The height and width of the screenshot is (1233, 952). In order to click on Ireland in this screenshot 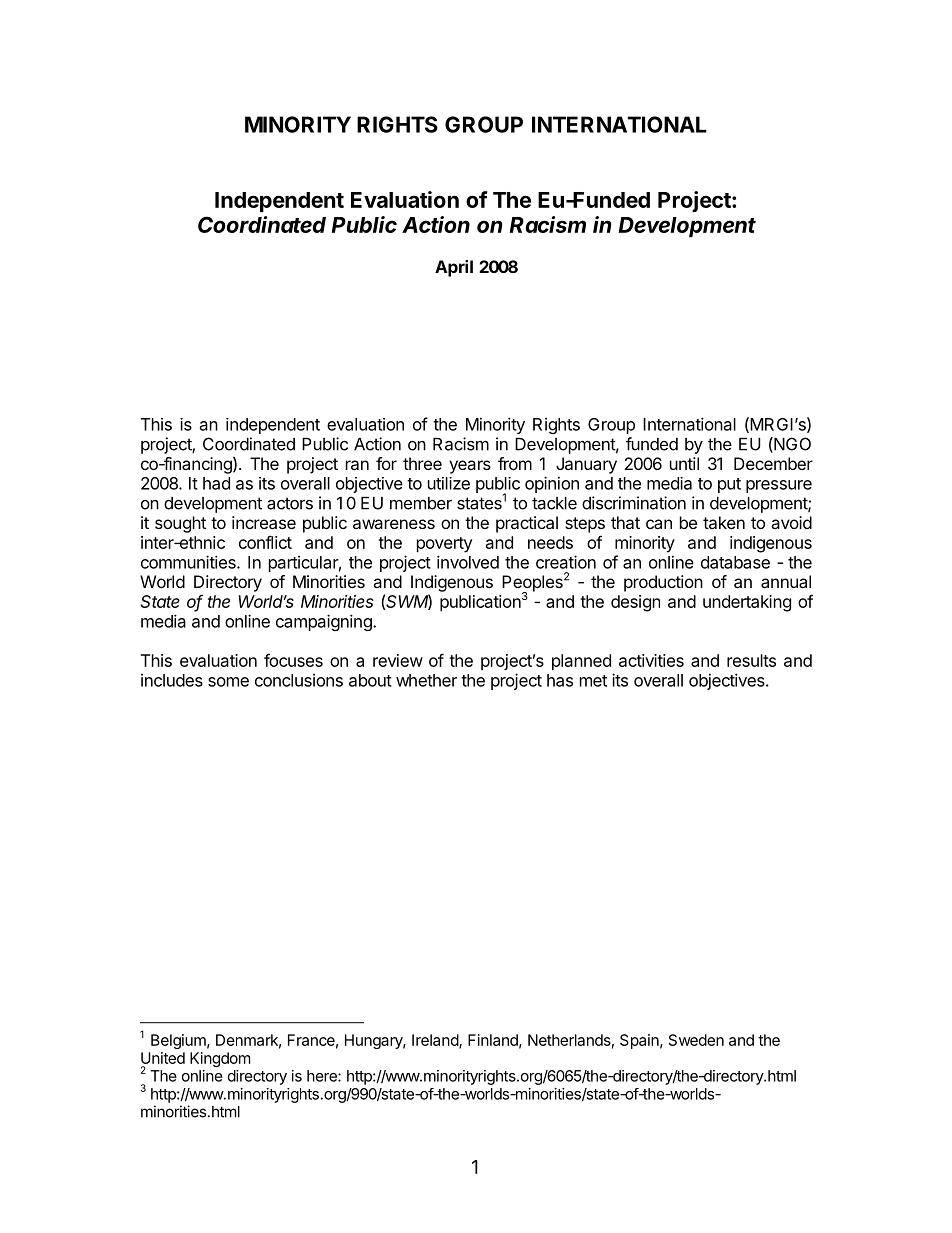, I will do `click(436, 1041)`.
